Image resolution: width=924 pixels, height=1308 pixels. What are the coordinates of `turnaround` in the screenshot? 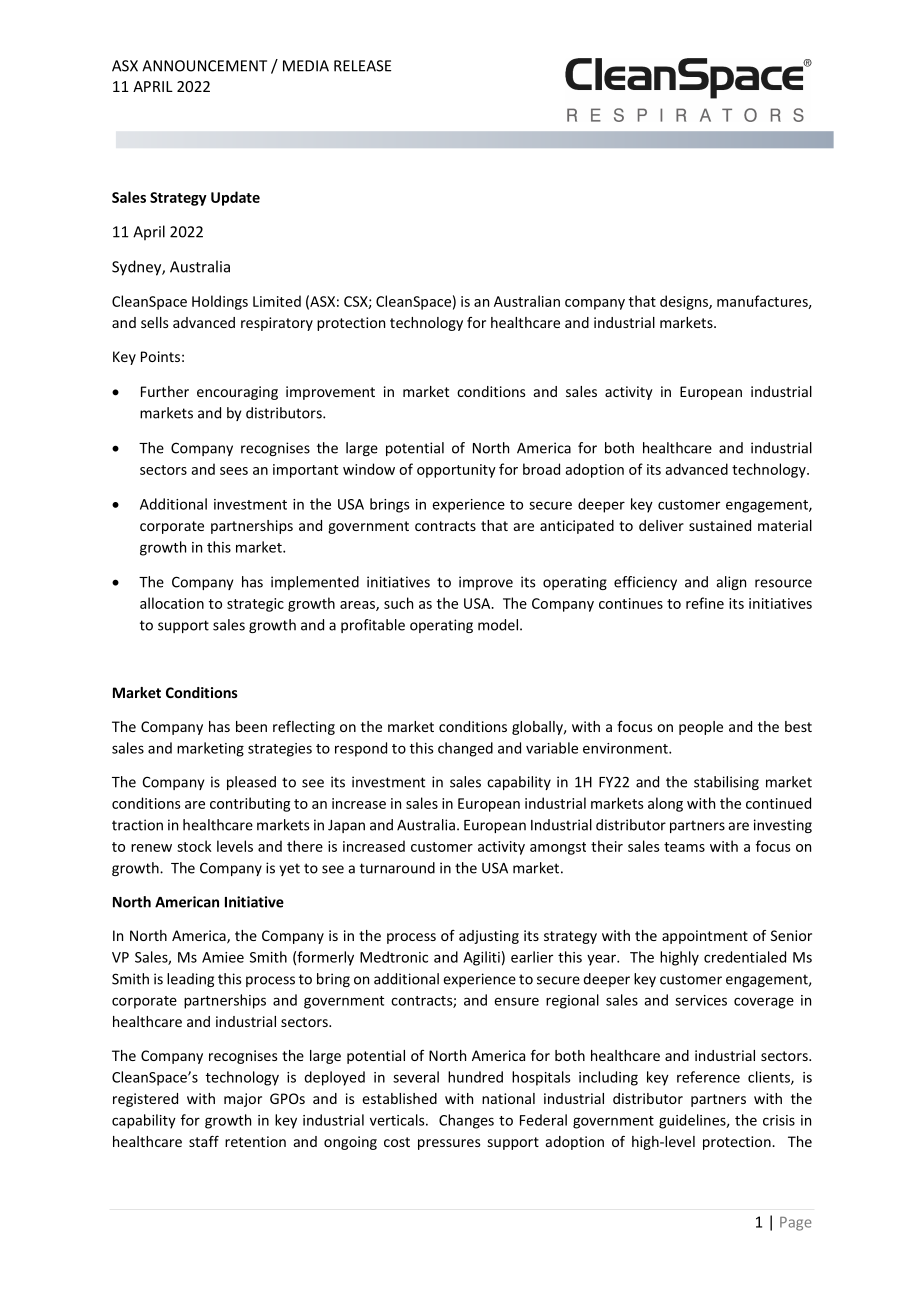 It's located at (397, 868).
